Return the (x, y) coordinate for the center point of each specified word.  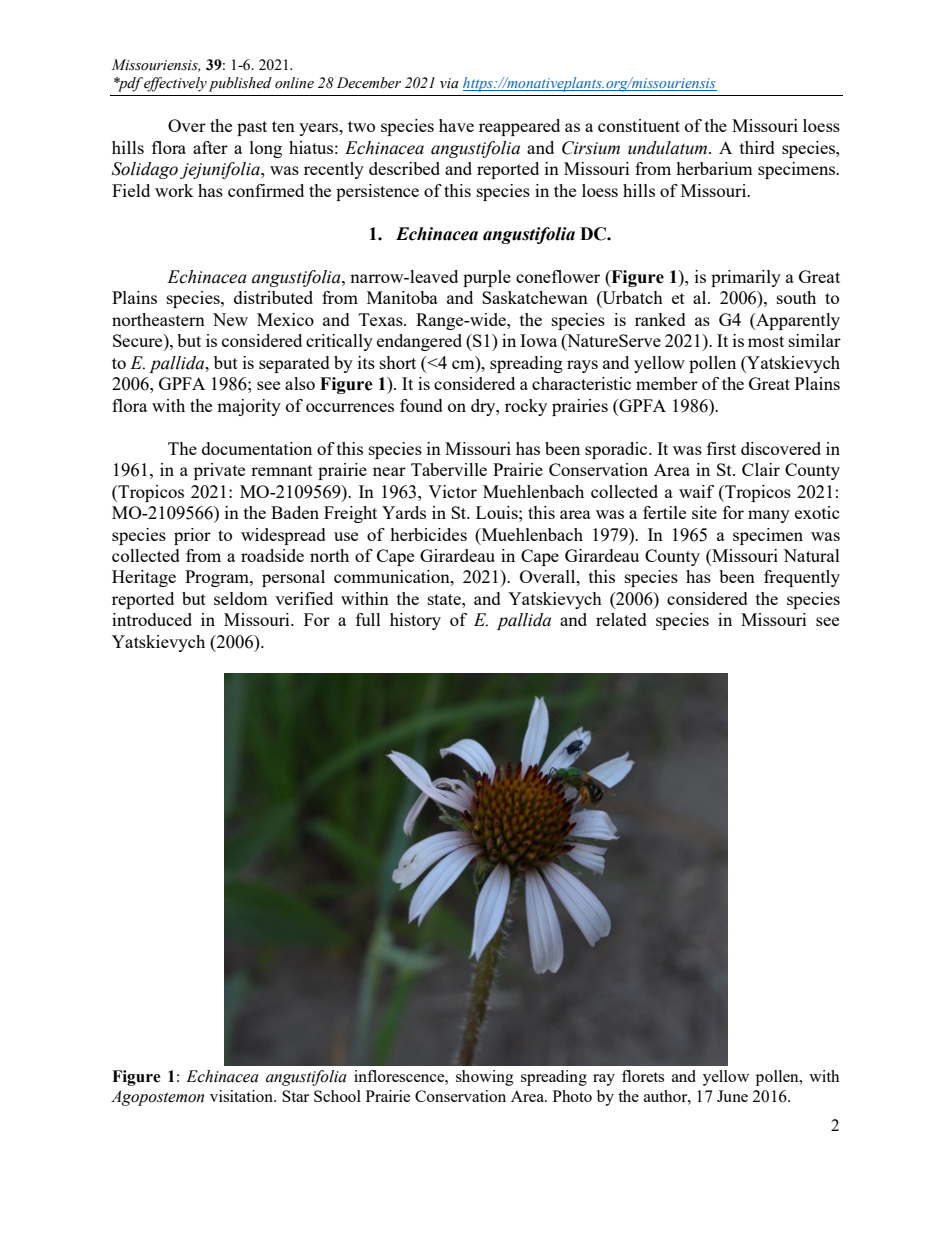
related (621, 619)
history (415, 621)
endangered (419, 342)
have (456, 125)
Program (218, 578)
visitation (242, 1096)
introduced (152, 619)
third (757, 147)
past (252, 128)
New (230, 319)
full (368, 619)
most (766, 341)
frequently (802, 578)
